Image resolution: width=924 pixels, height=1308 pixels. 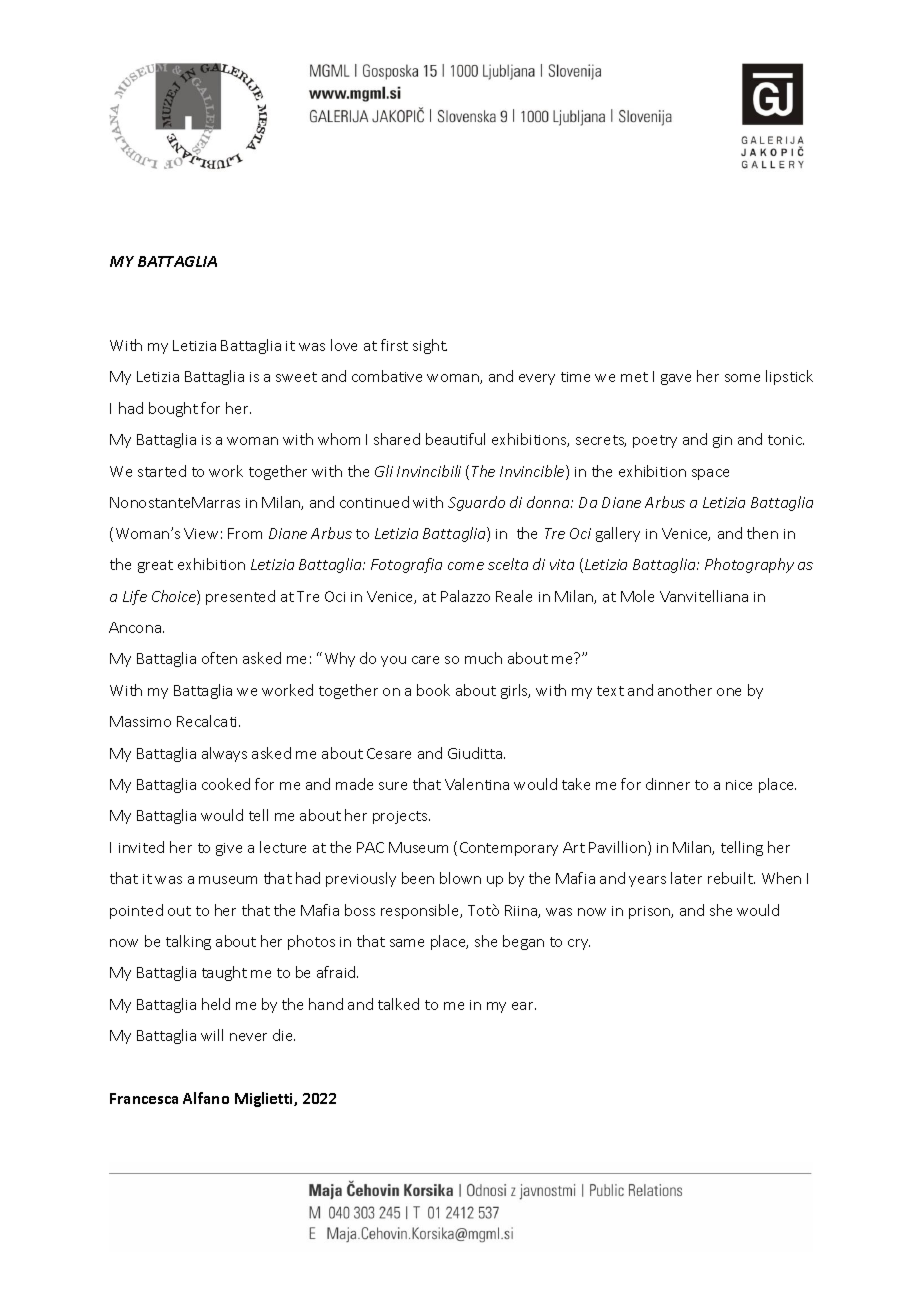 What do you see at coordinates (460, 878) in the document?
I see `blown` at bounding box center [460, 878].
